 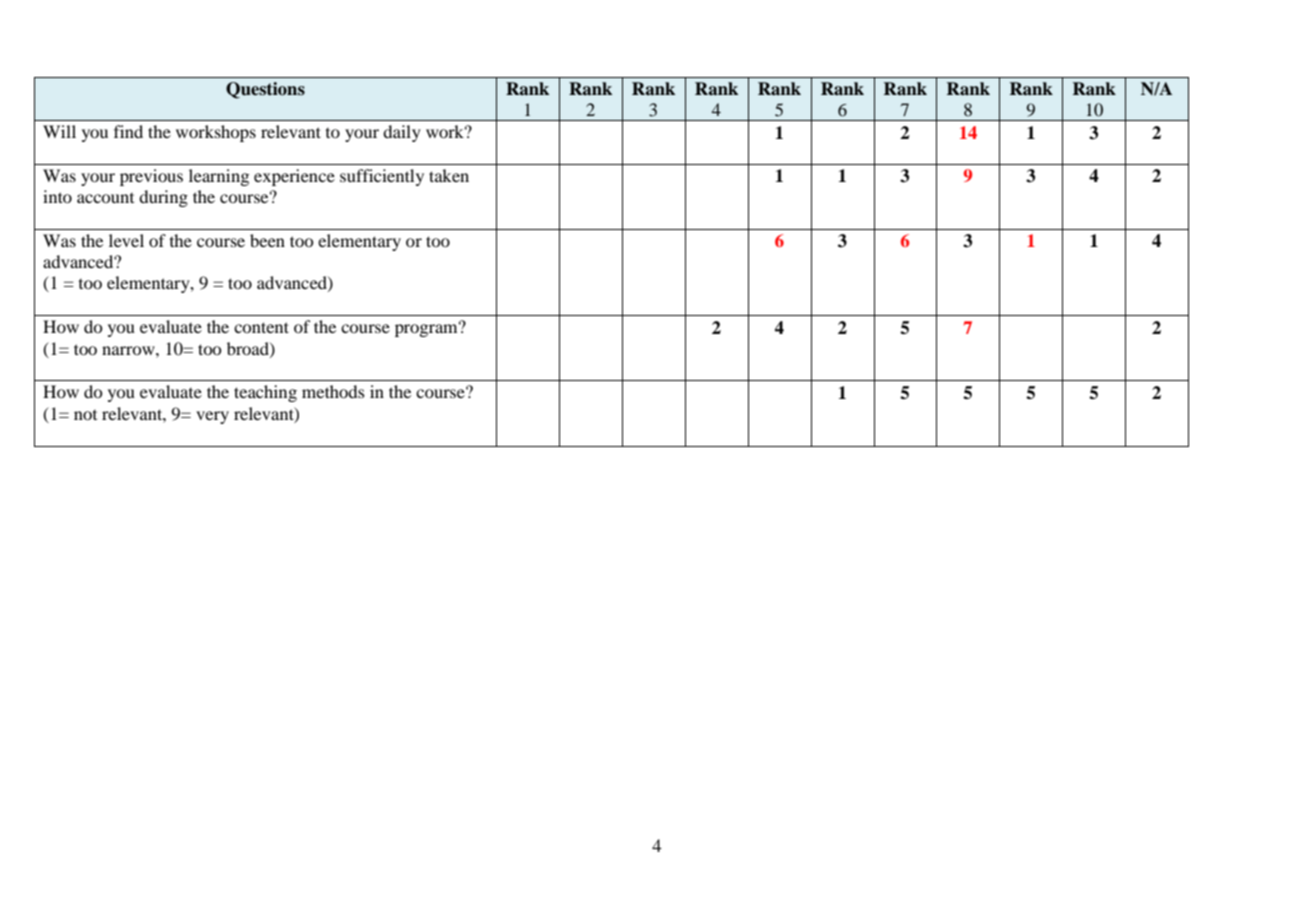 I want to click on Questions, so click(x=265, y=90).
